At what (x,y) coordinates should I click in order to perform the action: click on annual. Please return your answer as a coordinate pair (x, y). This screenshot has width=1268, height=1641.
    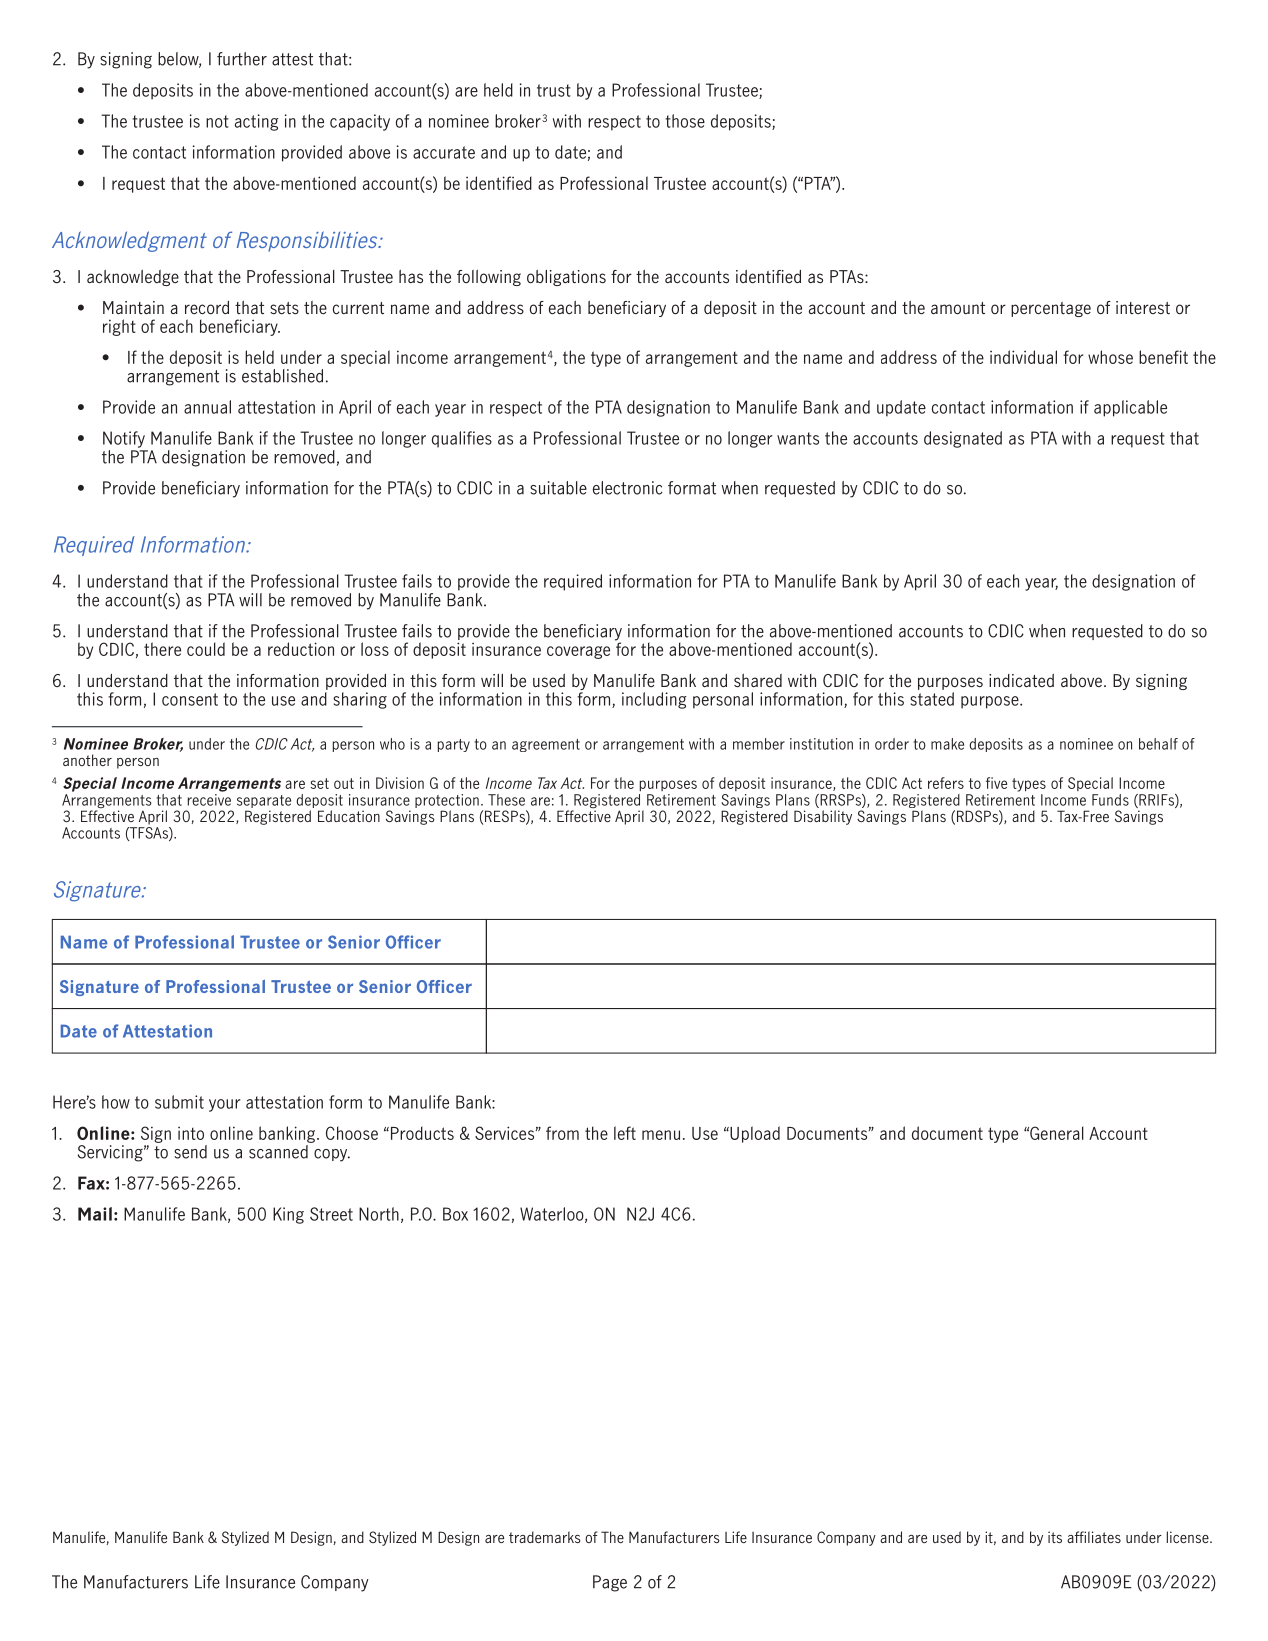
    Looking at the image, I should click on (207, 407).
